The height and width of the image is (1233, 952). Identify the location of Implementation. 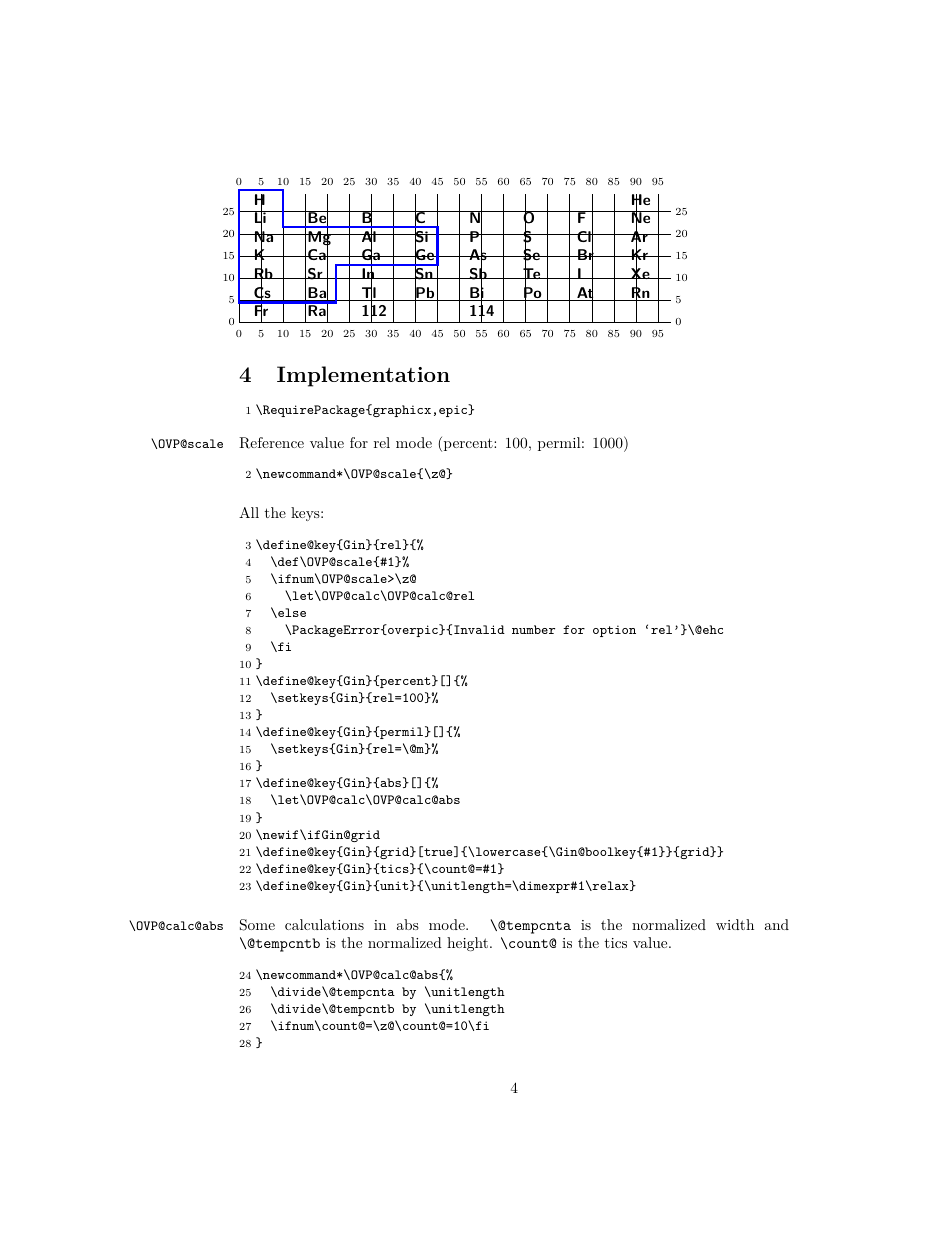
(363, 376).
